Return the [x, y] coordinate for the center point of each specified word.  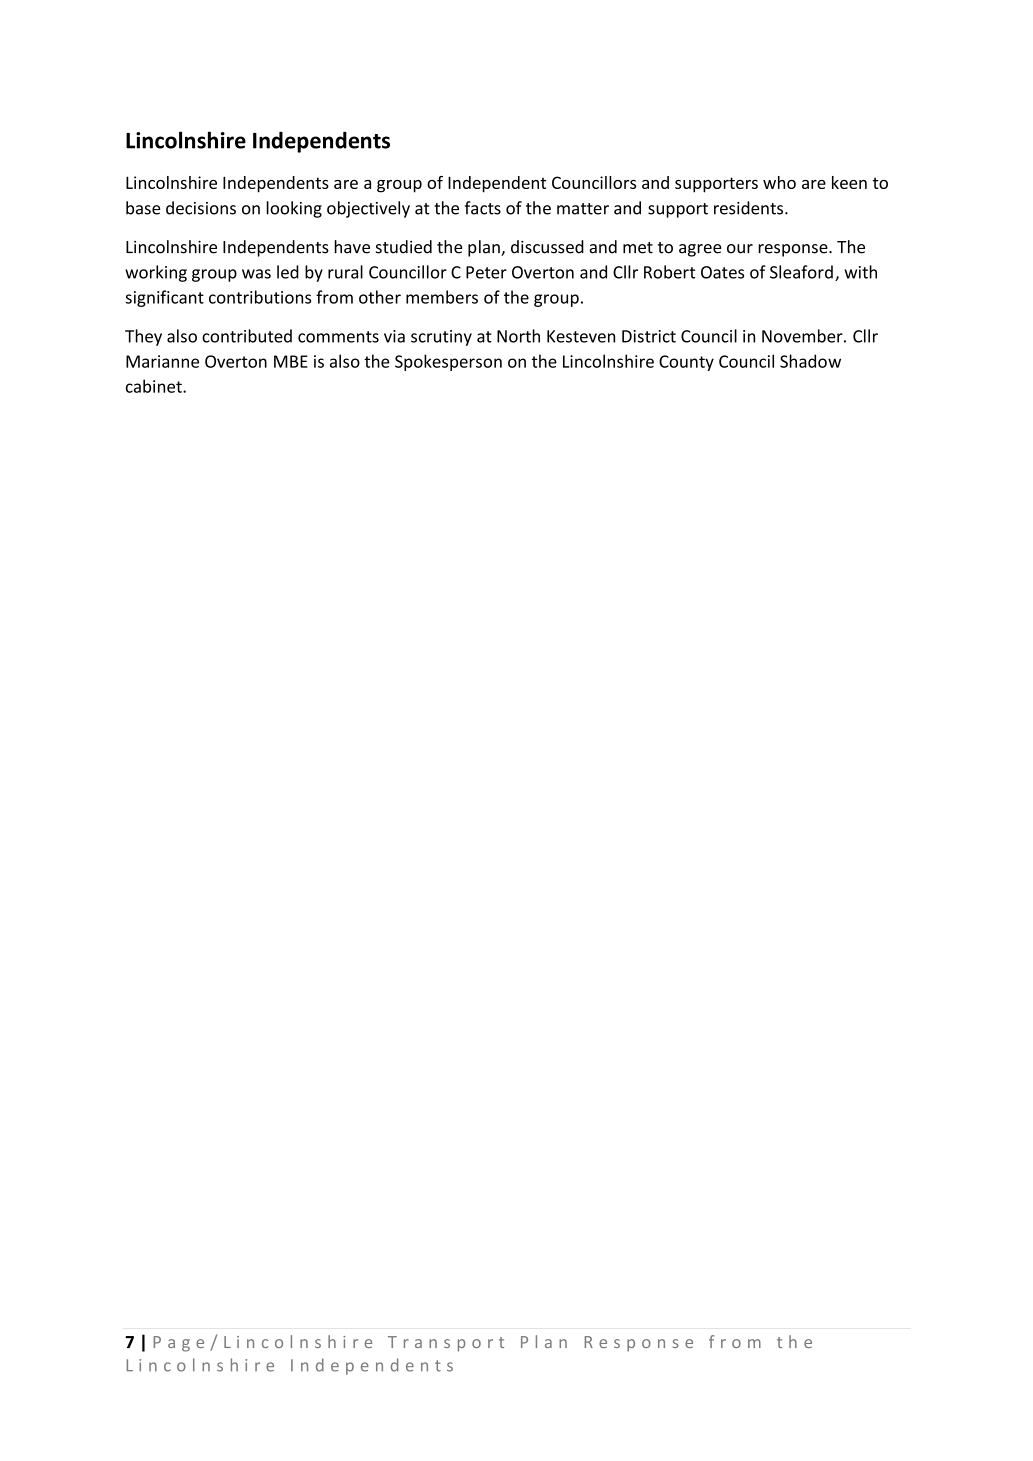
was [256, 274]
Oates [722, 272]
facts [483, 208]
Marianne [162, 361]
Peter [486, 272]
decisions [201, 208]
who [779, 182]
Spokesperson [448, 362]
